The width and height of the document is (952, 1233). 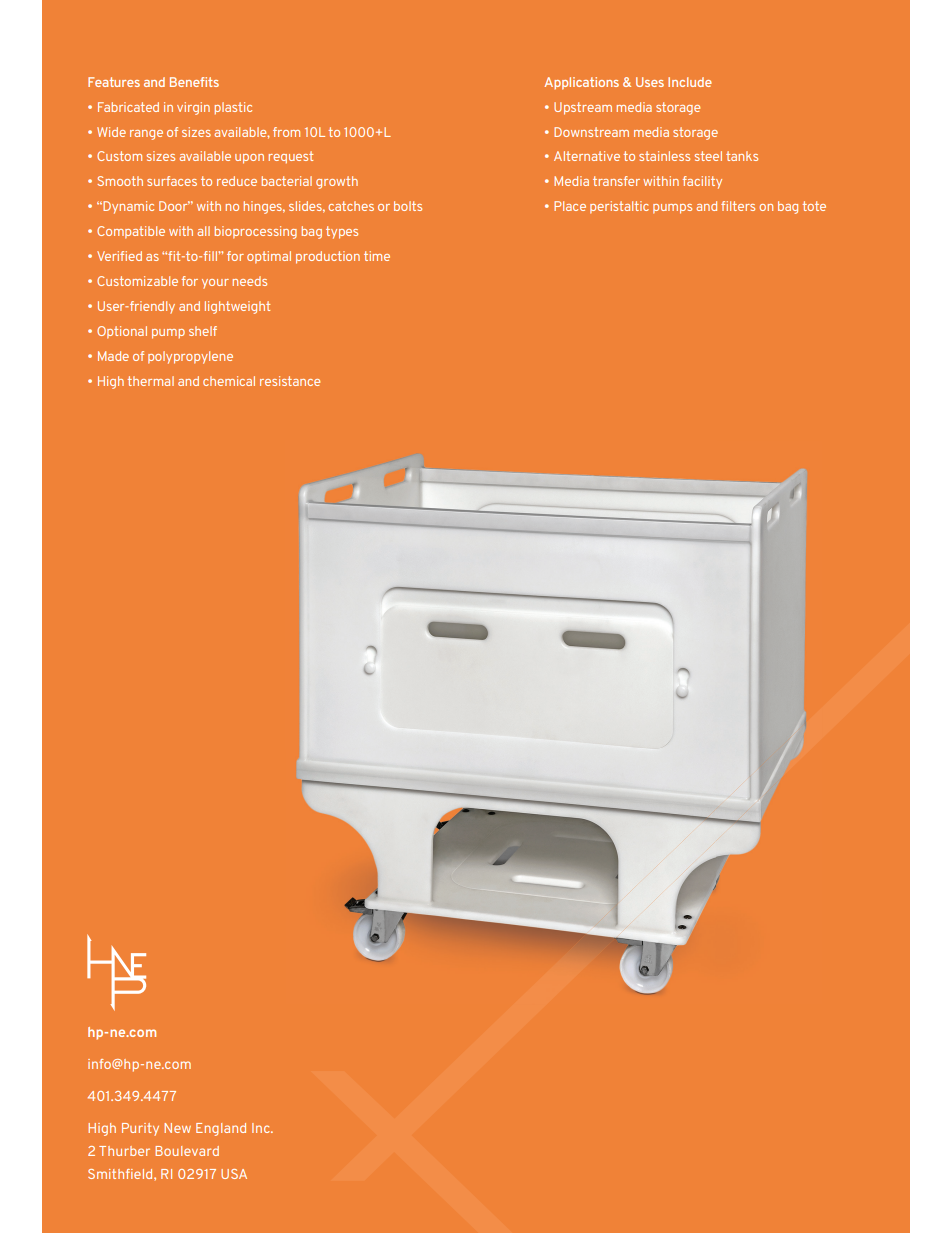 What do you see at coordinates (234, 1174) in the document?
I see `USA` at bounding box center [234, 1174].
